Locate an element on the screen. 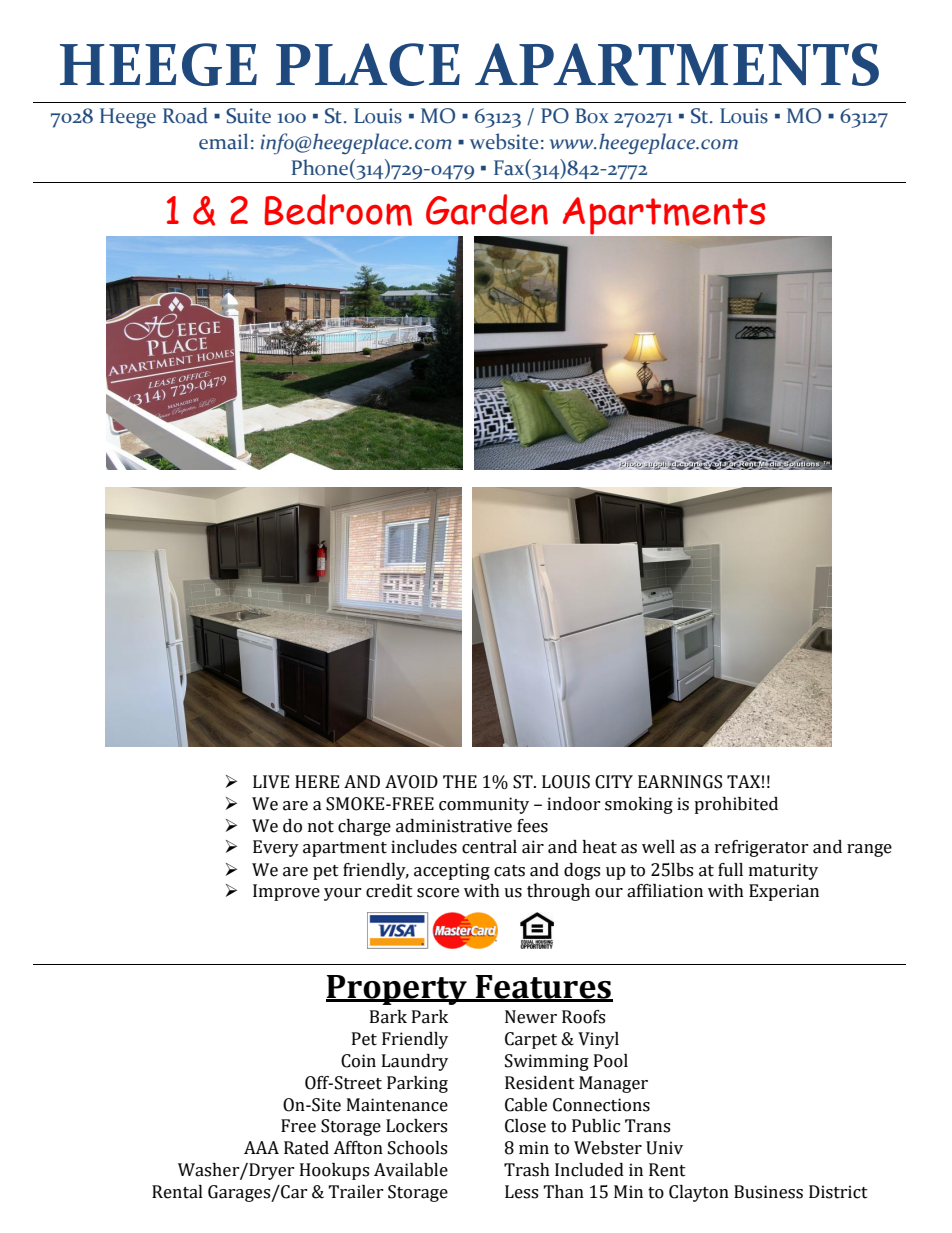 The height and width of the screenshot is (1233, 952). LIVE is located at coordinates (271, 782).
